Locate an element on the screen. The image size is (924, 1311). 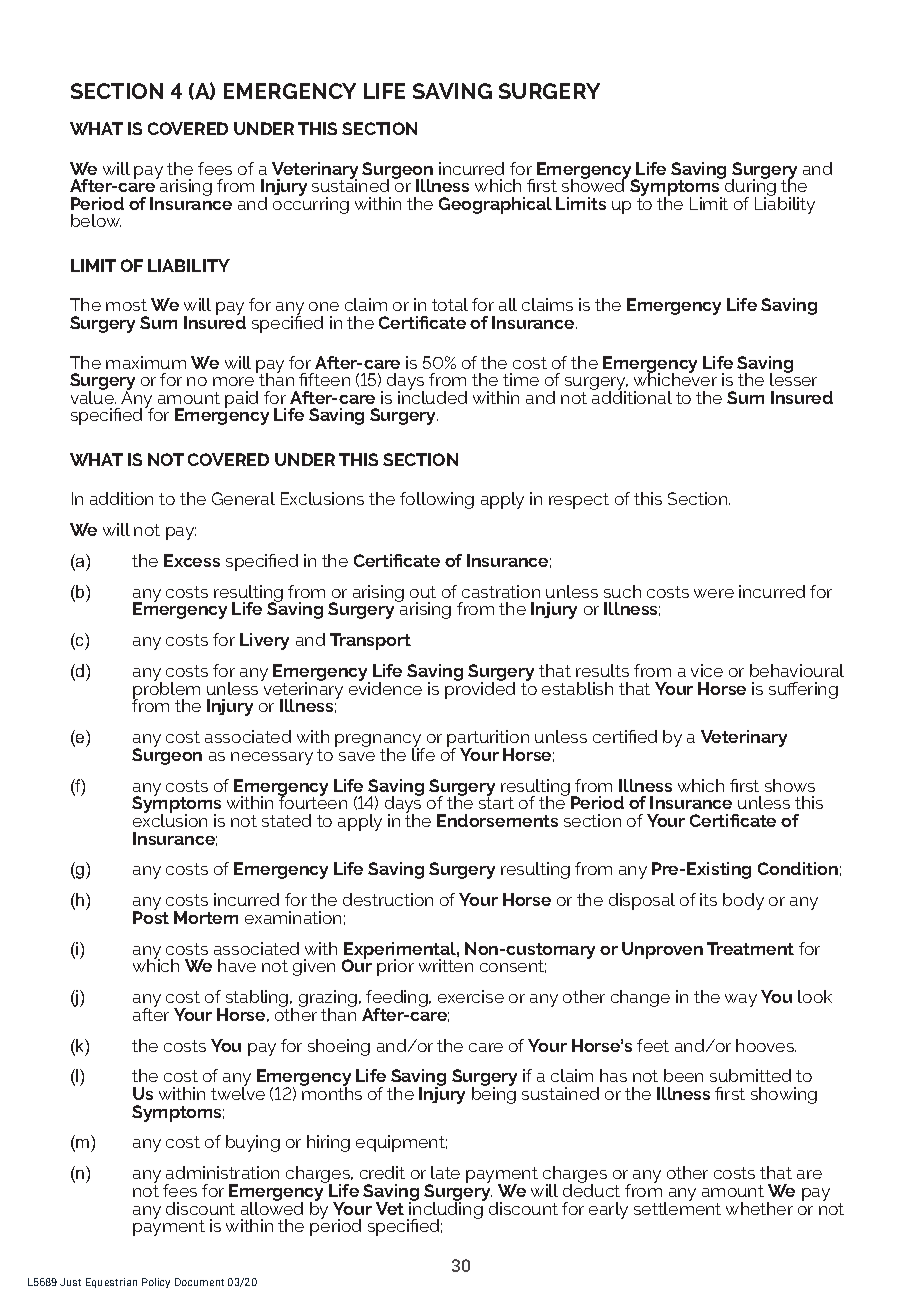
body is located at coordinates (743, 901).
